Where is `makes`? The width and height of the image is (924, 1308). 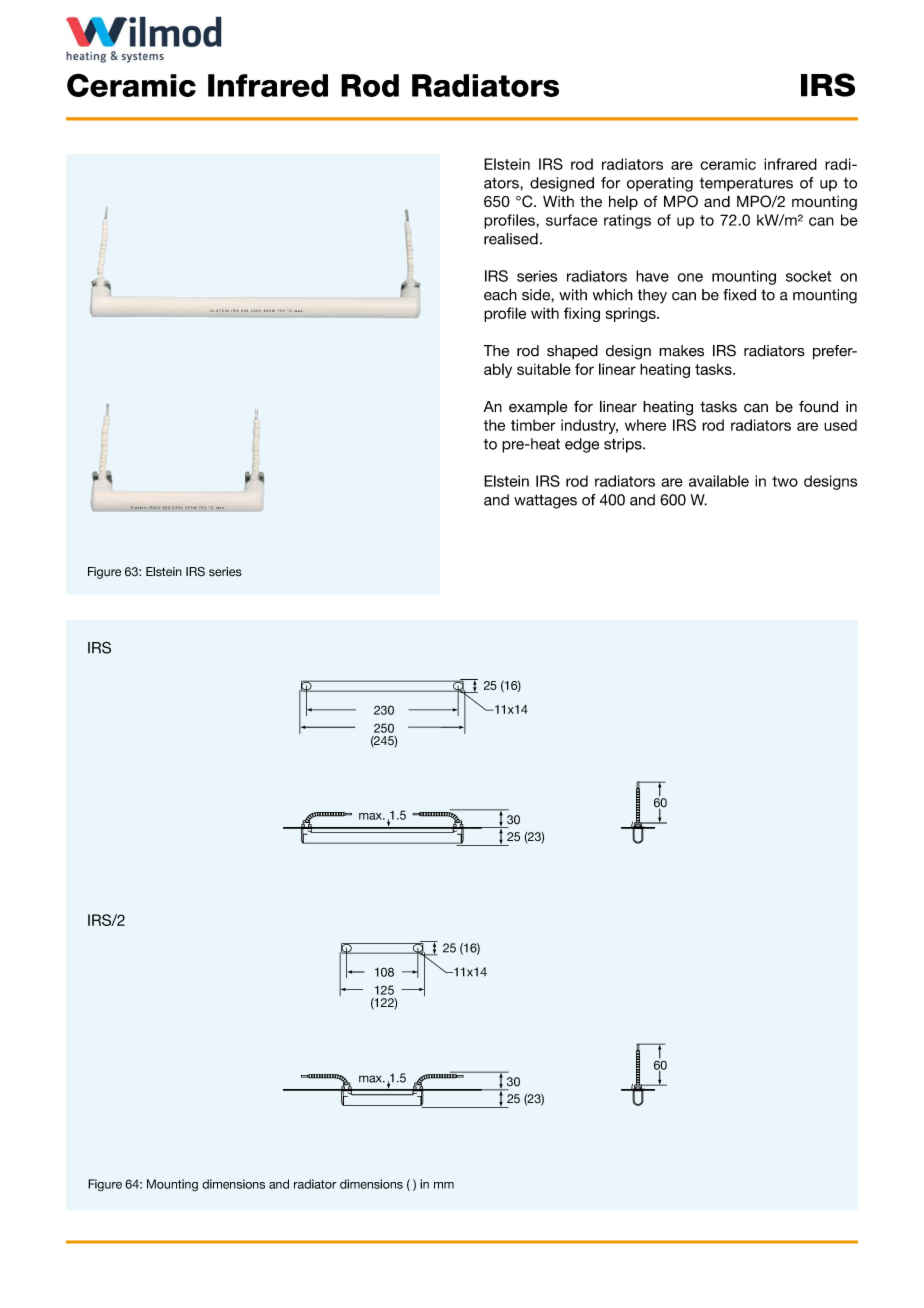
makes is located at coordinates (681, 351).
